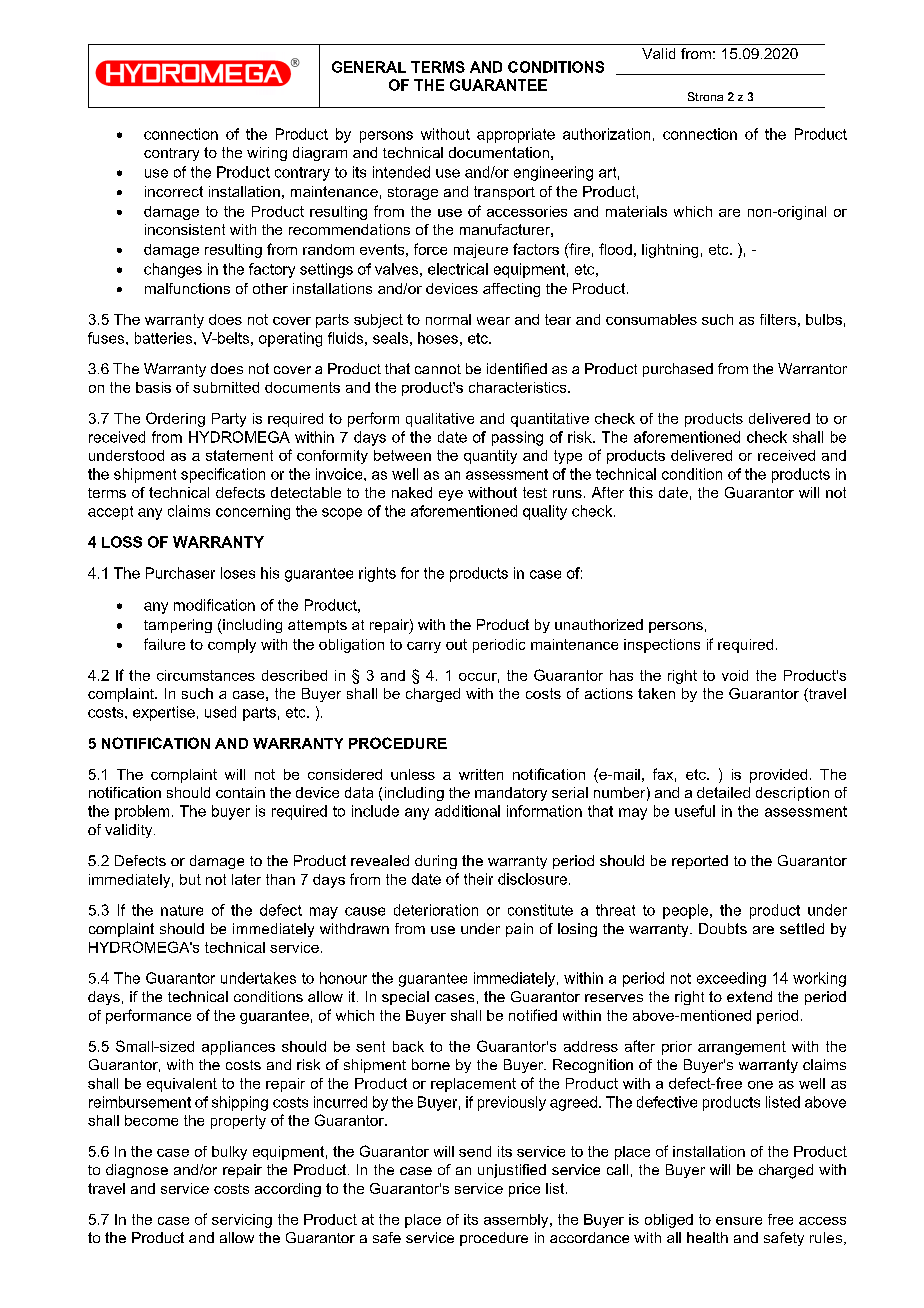  I want to click on wiring, so click(267, 154).
